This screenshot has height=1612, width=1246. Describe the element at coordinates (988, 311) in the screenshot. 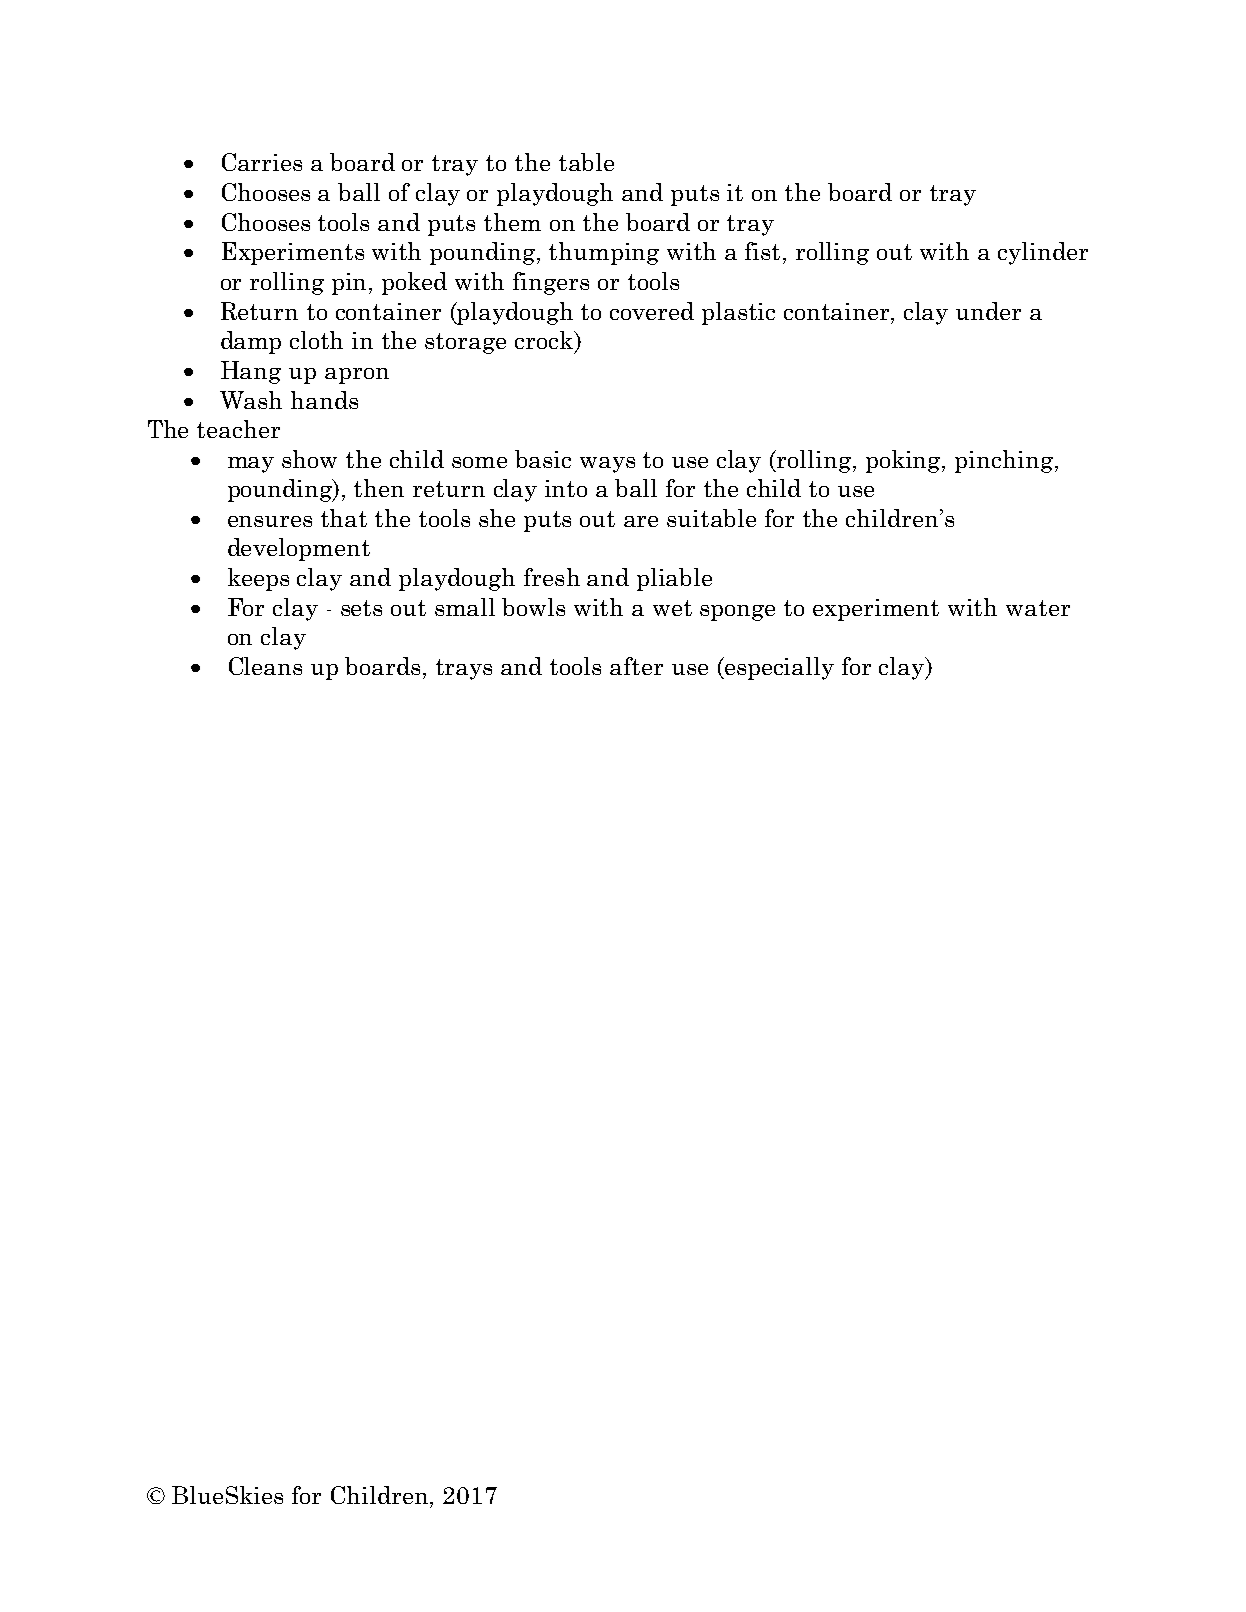

I see `under` at that location.
